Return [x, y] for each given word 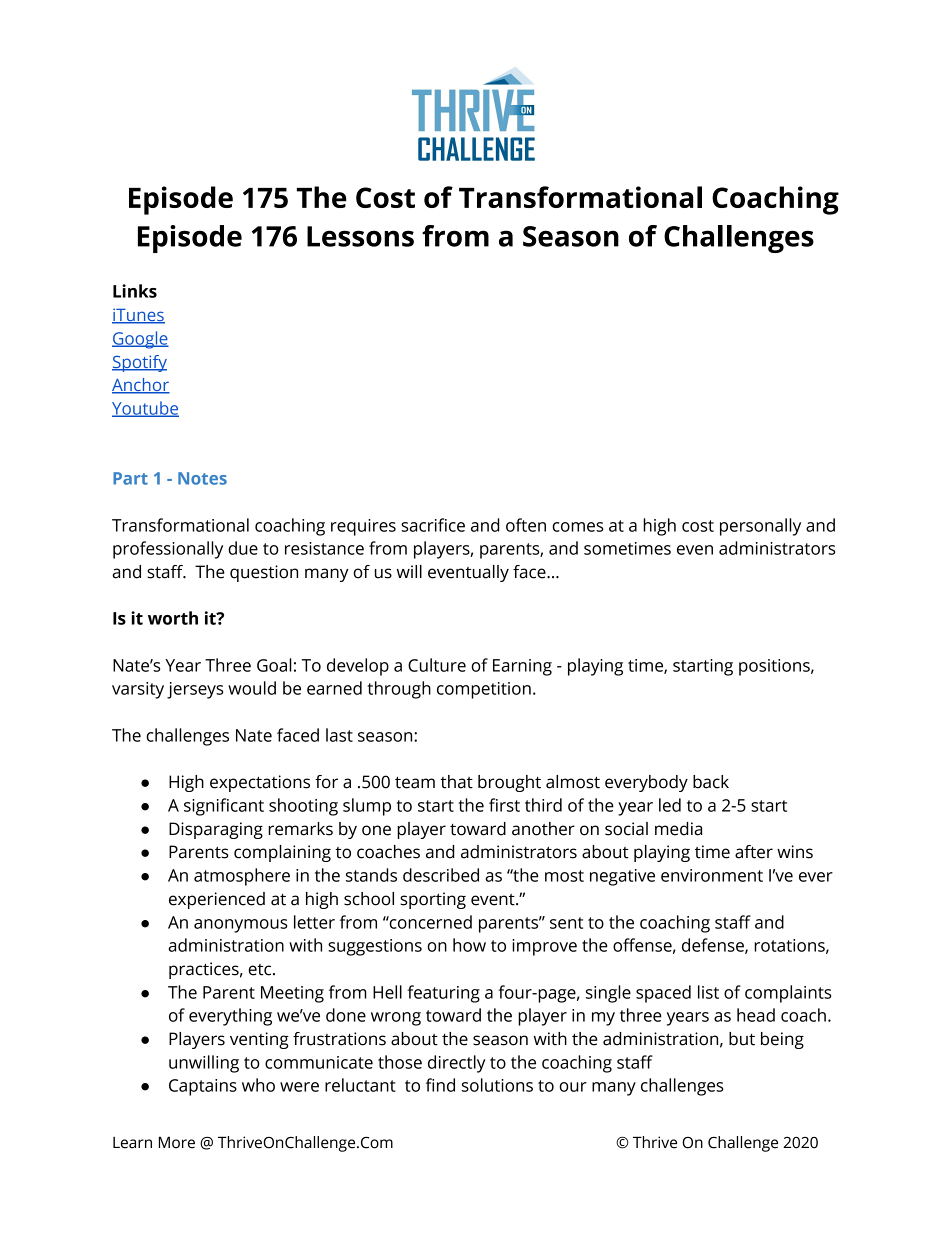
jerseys [195, 690]
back [711, 782]
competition [484, 690]
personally [760, 527]
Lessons [360, 236]
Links [135, 291]
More [177, 1142]
